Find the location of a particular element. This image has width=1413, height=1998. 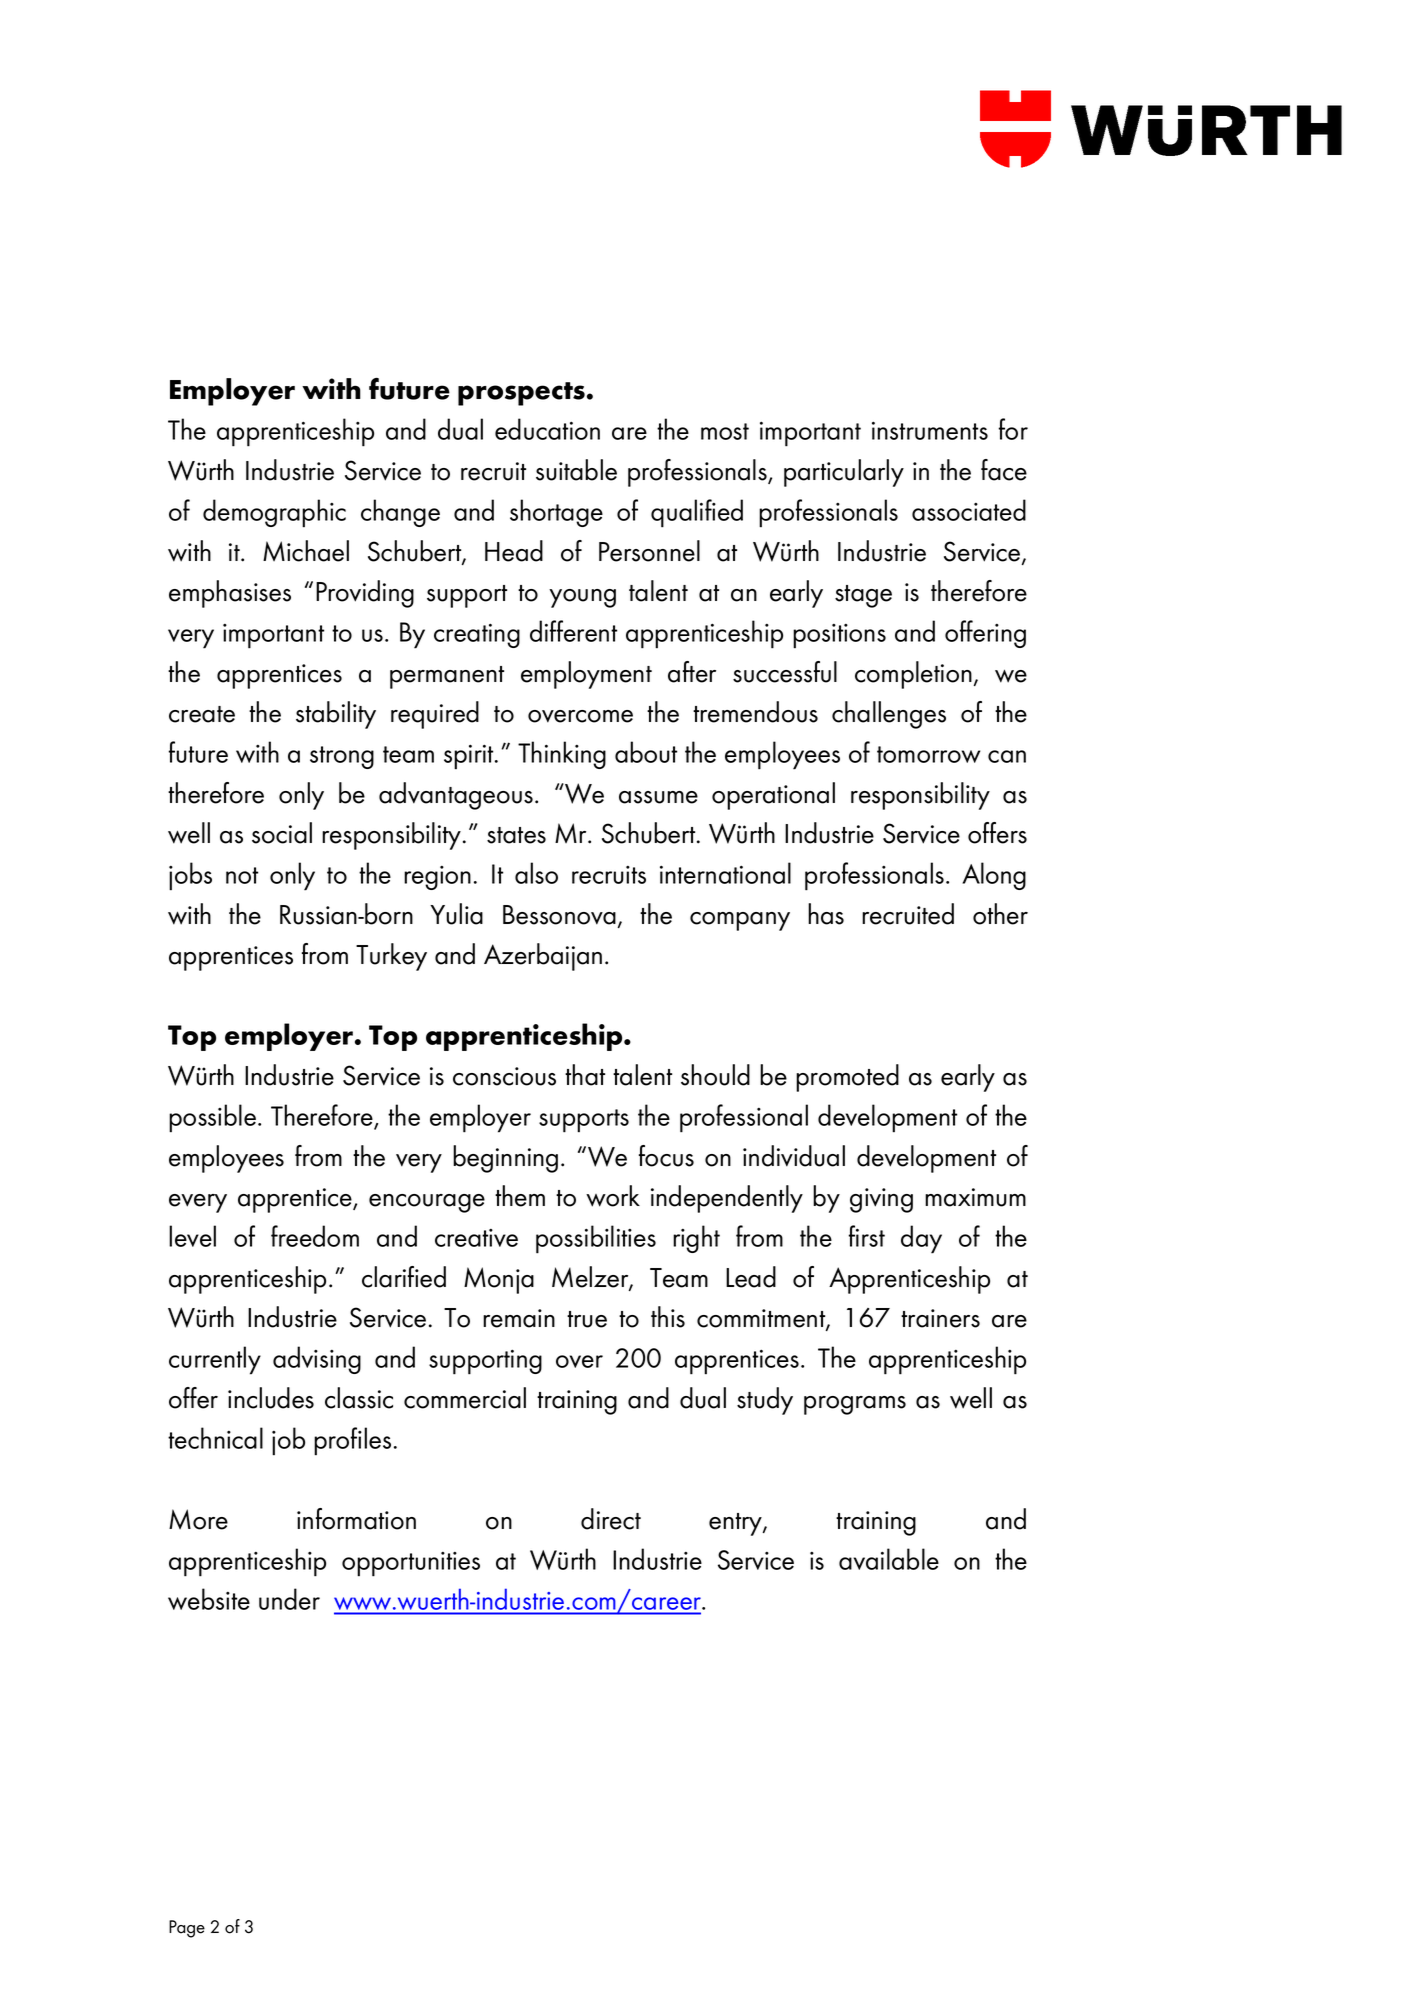

direct is located at coordinates (611, 1519).
